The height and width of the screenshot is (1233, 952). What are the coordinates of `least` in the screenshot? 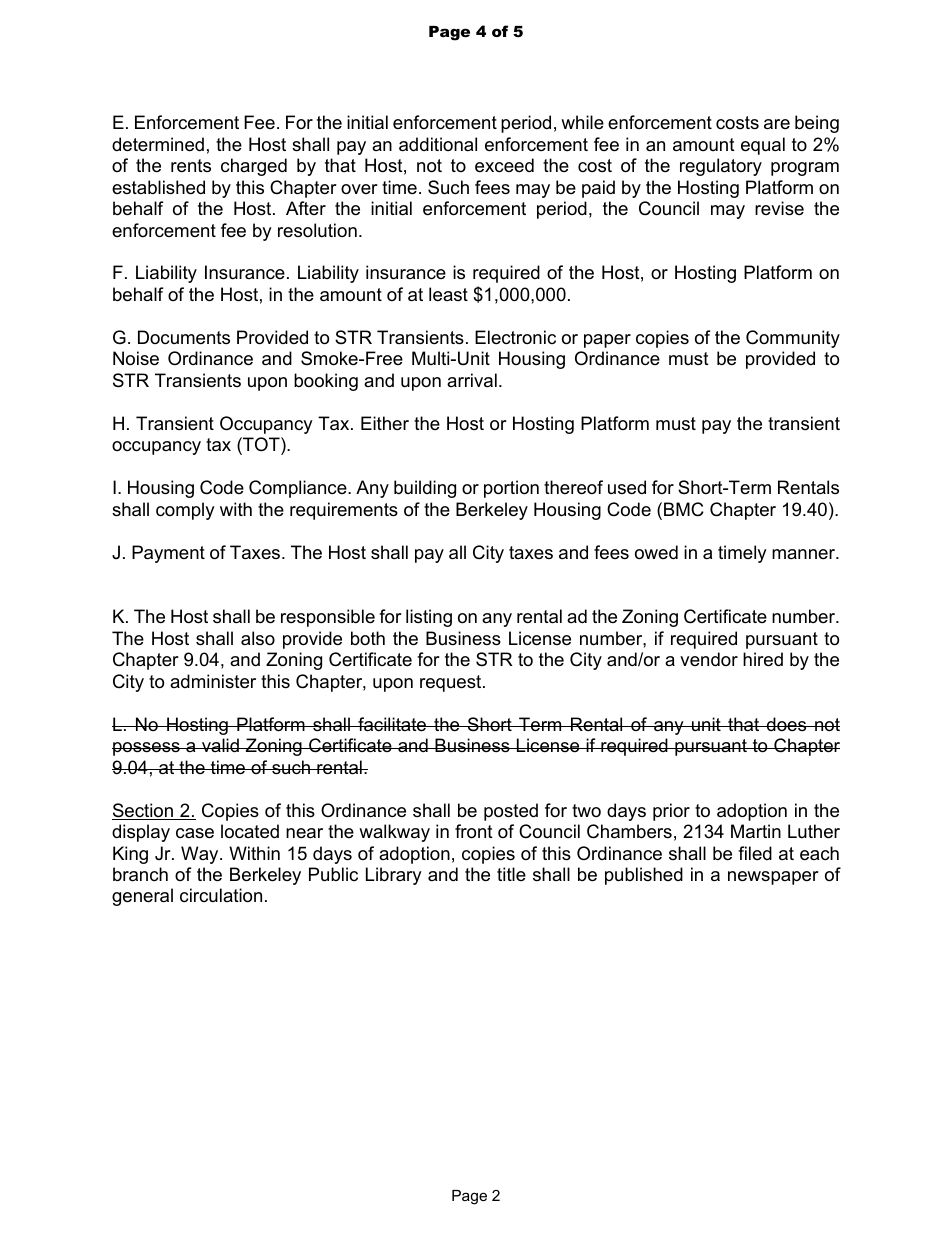 It's located at (448, 294).
